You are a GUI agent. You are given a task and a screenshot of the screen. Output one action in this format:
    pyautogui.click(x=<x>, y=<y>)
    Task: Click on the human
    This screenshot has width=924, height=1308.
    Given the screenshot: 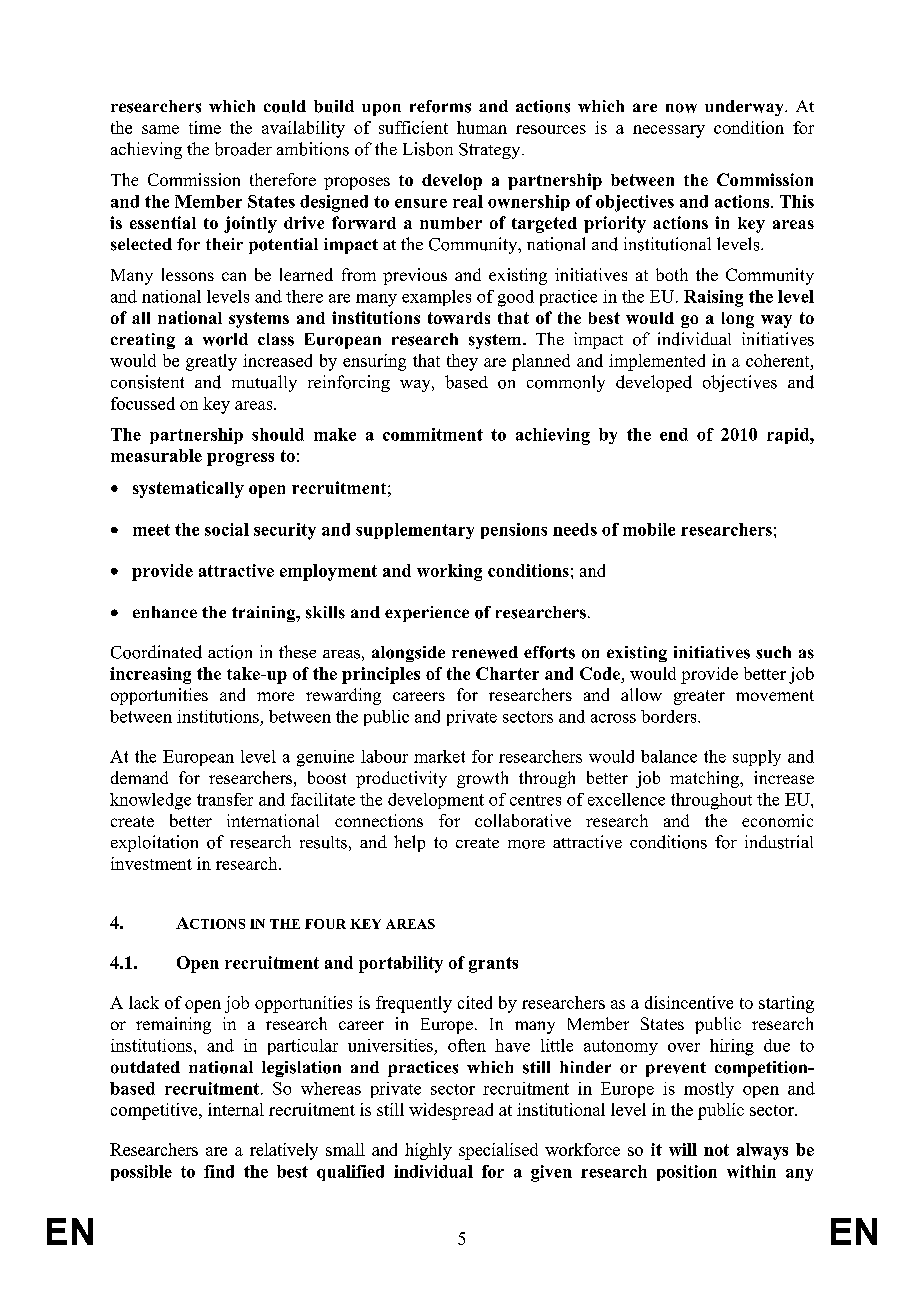 What is the action you would take?
    pyautogui.click(x=482, y=127)
